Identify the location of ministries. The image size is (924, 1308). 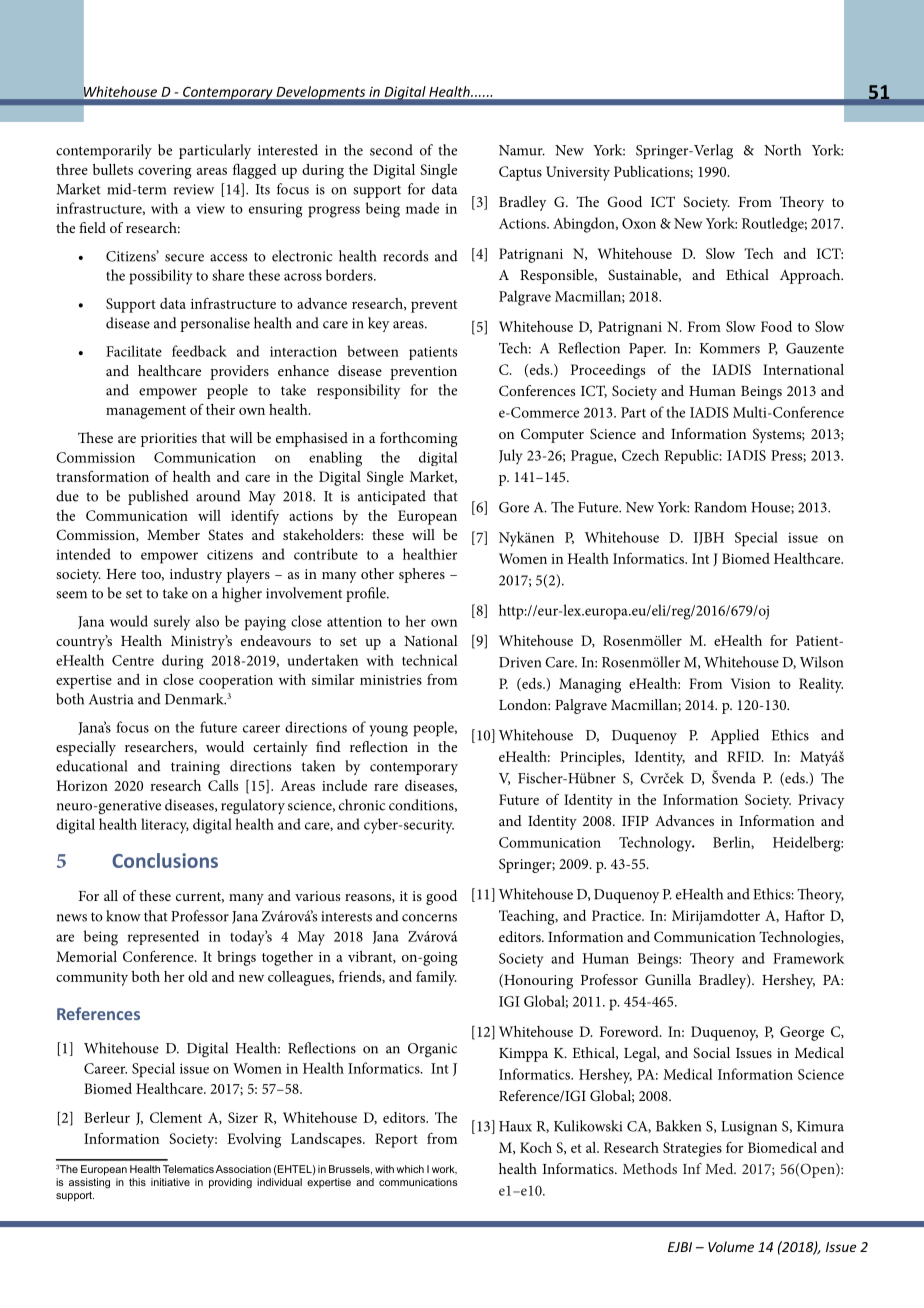
(391, 680).
